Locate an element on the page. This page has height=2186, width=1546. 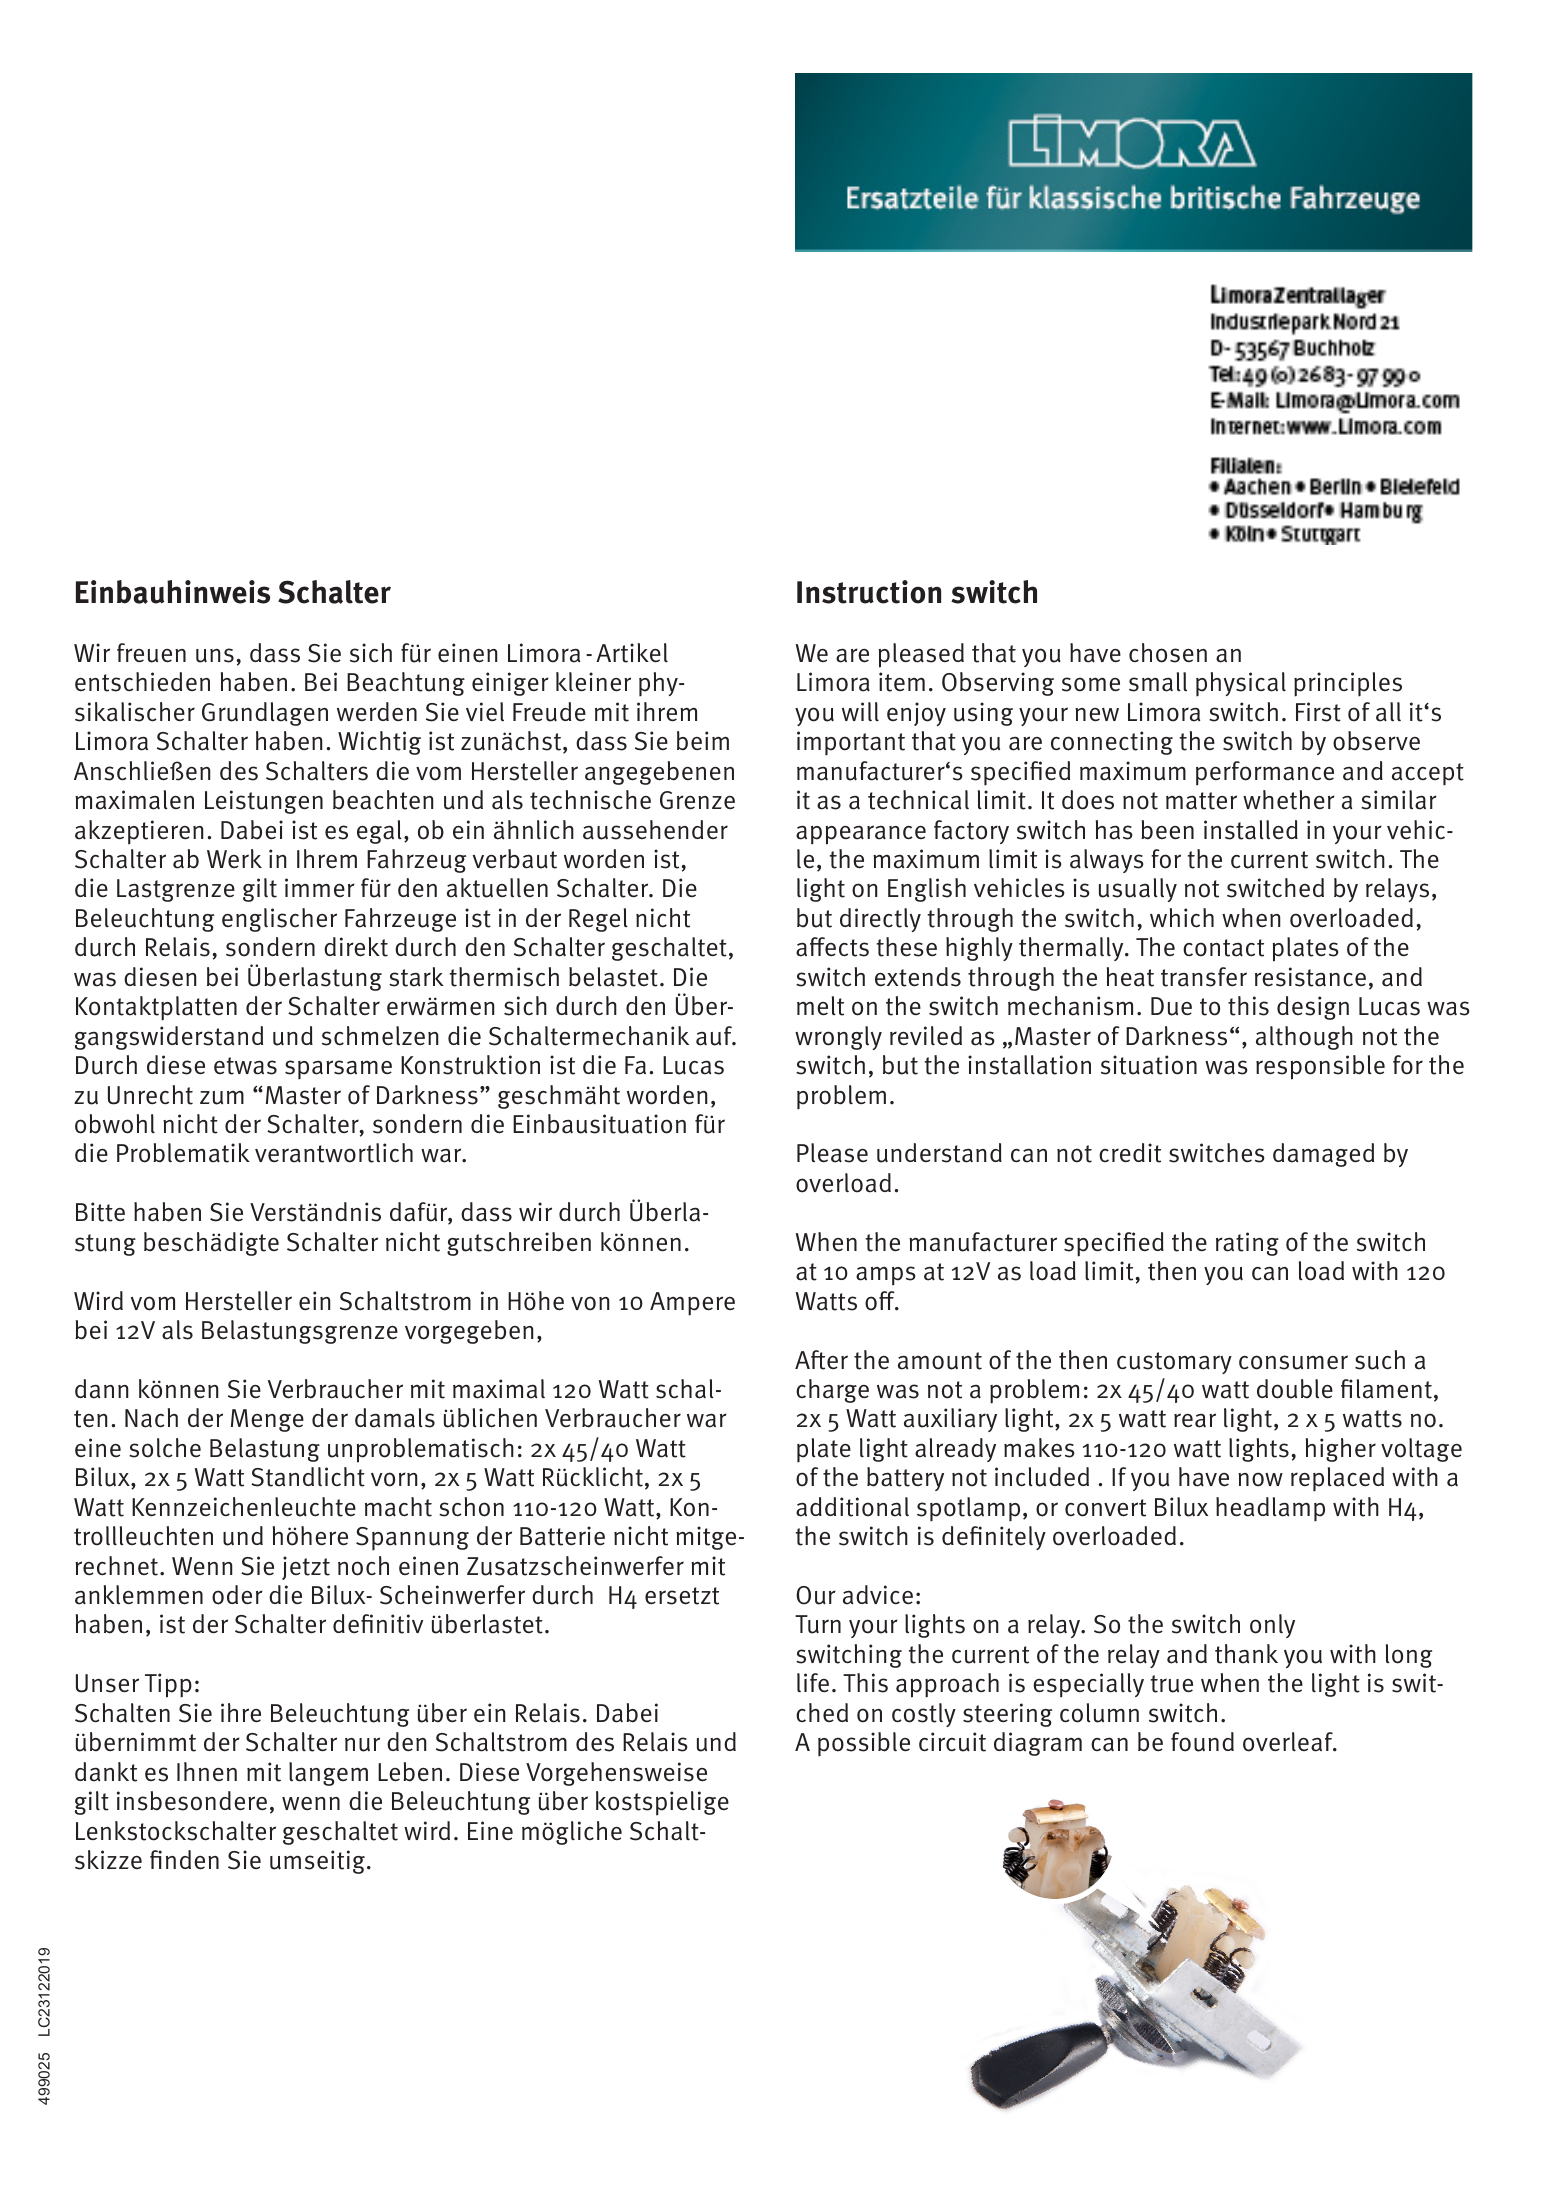
chosen is located at coordinates (1168, 653).
